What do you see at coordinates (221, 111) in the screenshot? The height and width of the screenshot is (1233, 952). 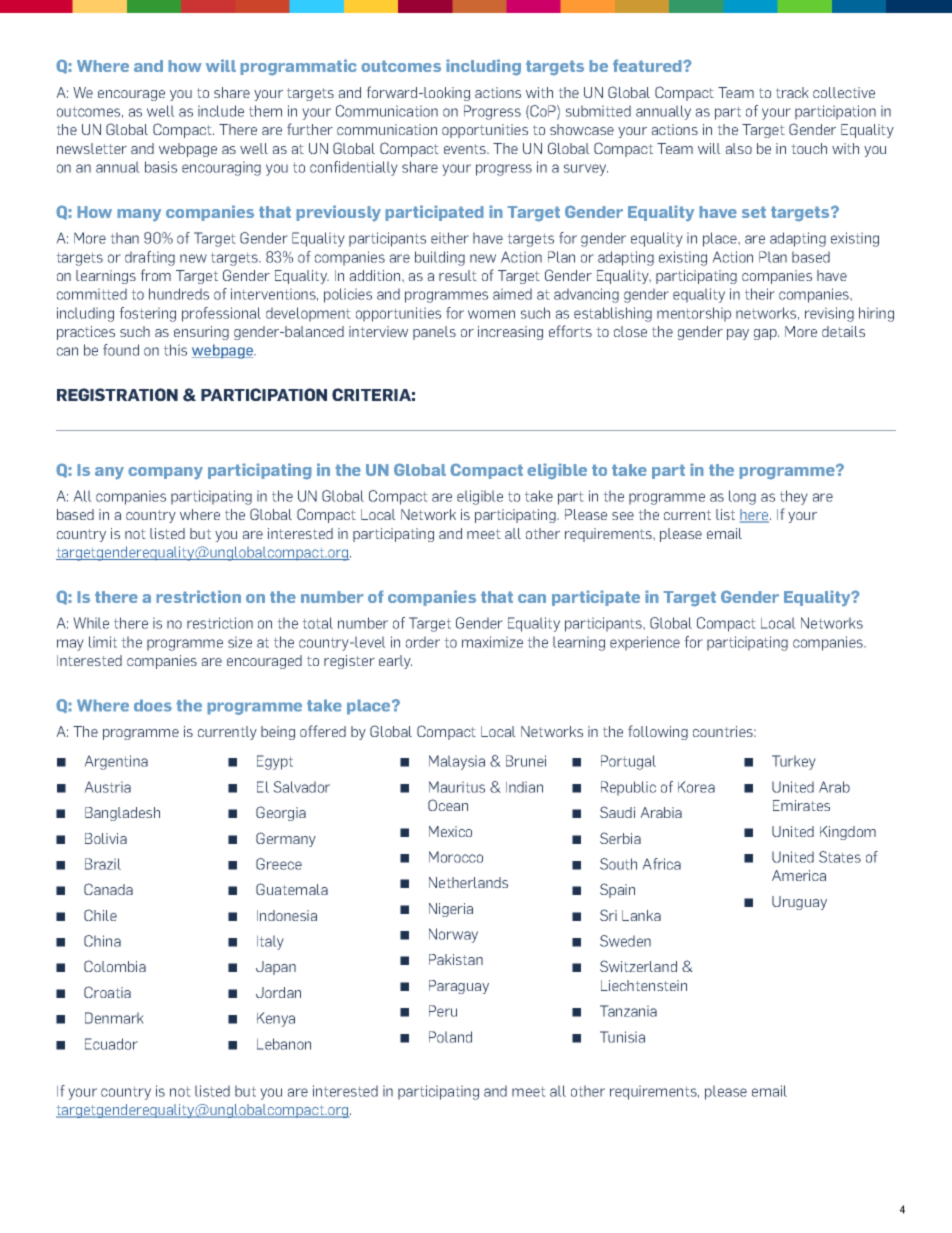 I see `include` at bounding box center [221, 111].
